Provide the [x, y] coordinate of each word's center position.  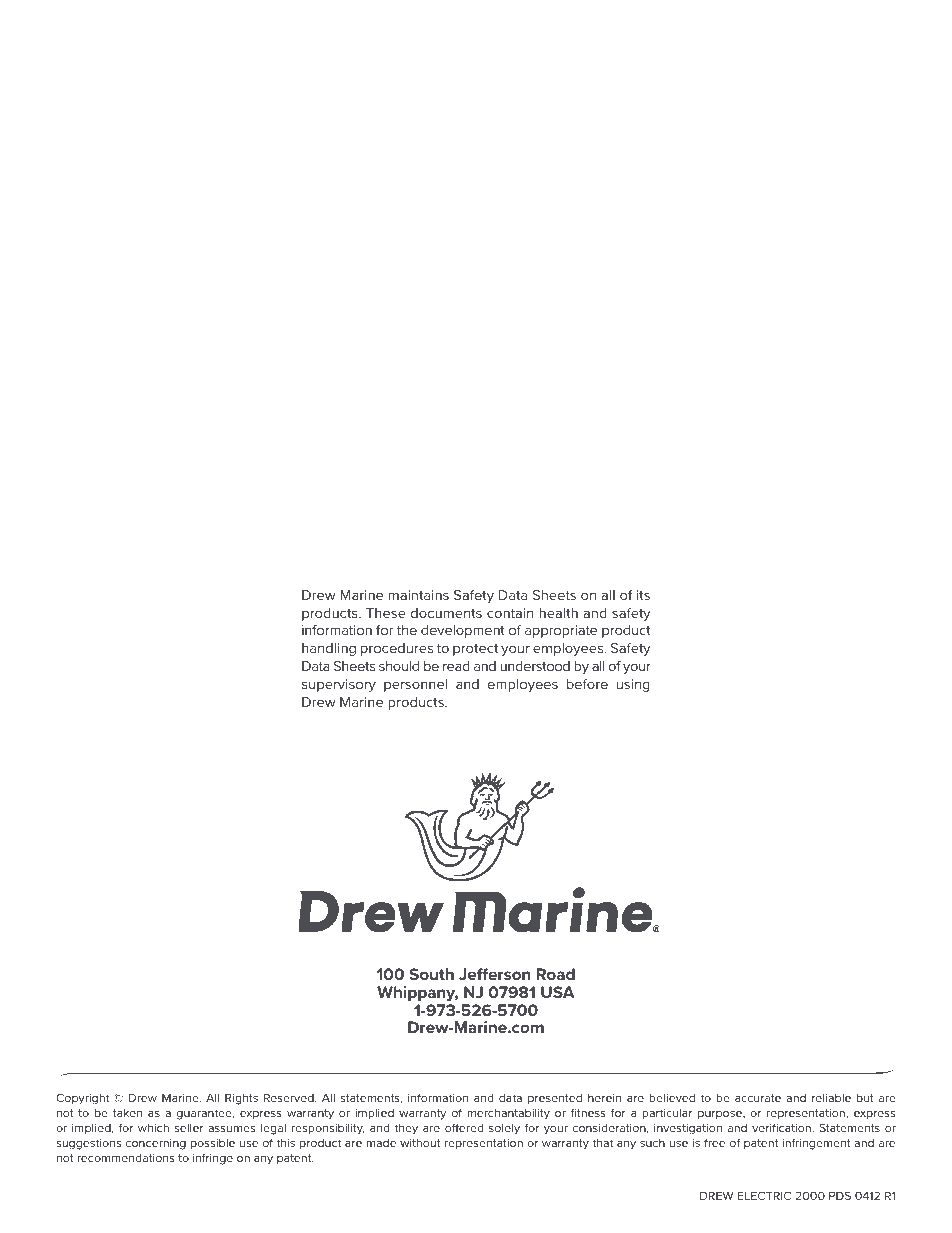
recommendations [126, 1158]
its [643, 595]
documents [446, 613]
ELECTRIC [764, 1195]
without [420, 1143]
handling [329, 649]
